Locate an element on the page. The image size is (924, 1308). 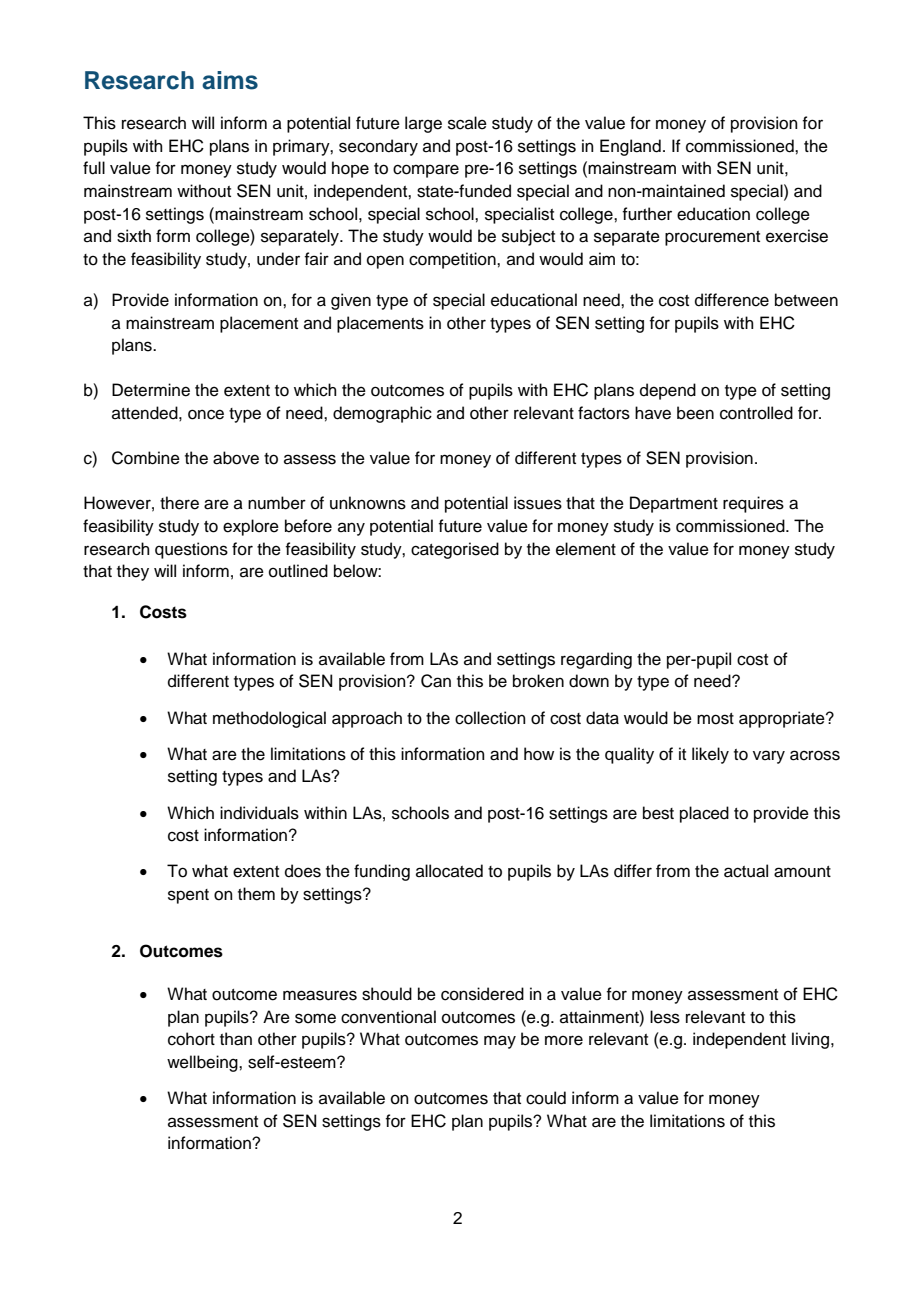
living is located at coordinates (810, 1040).
